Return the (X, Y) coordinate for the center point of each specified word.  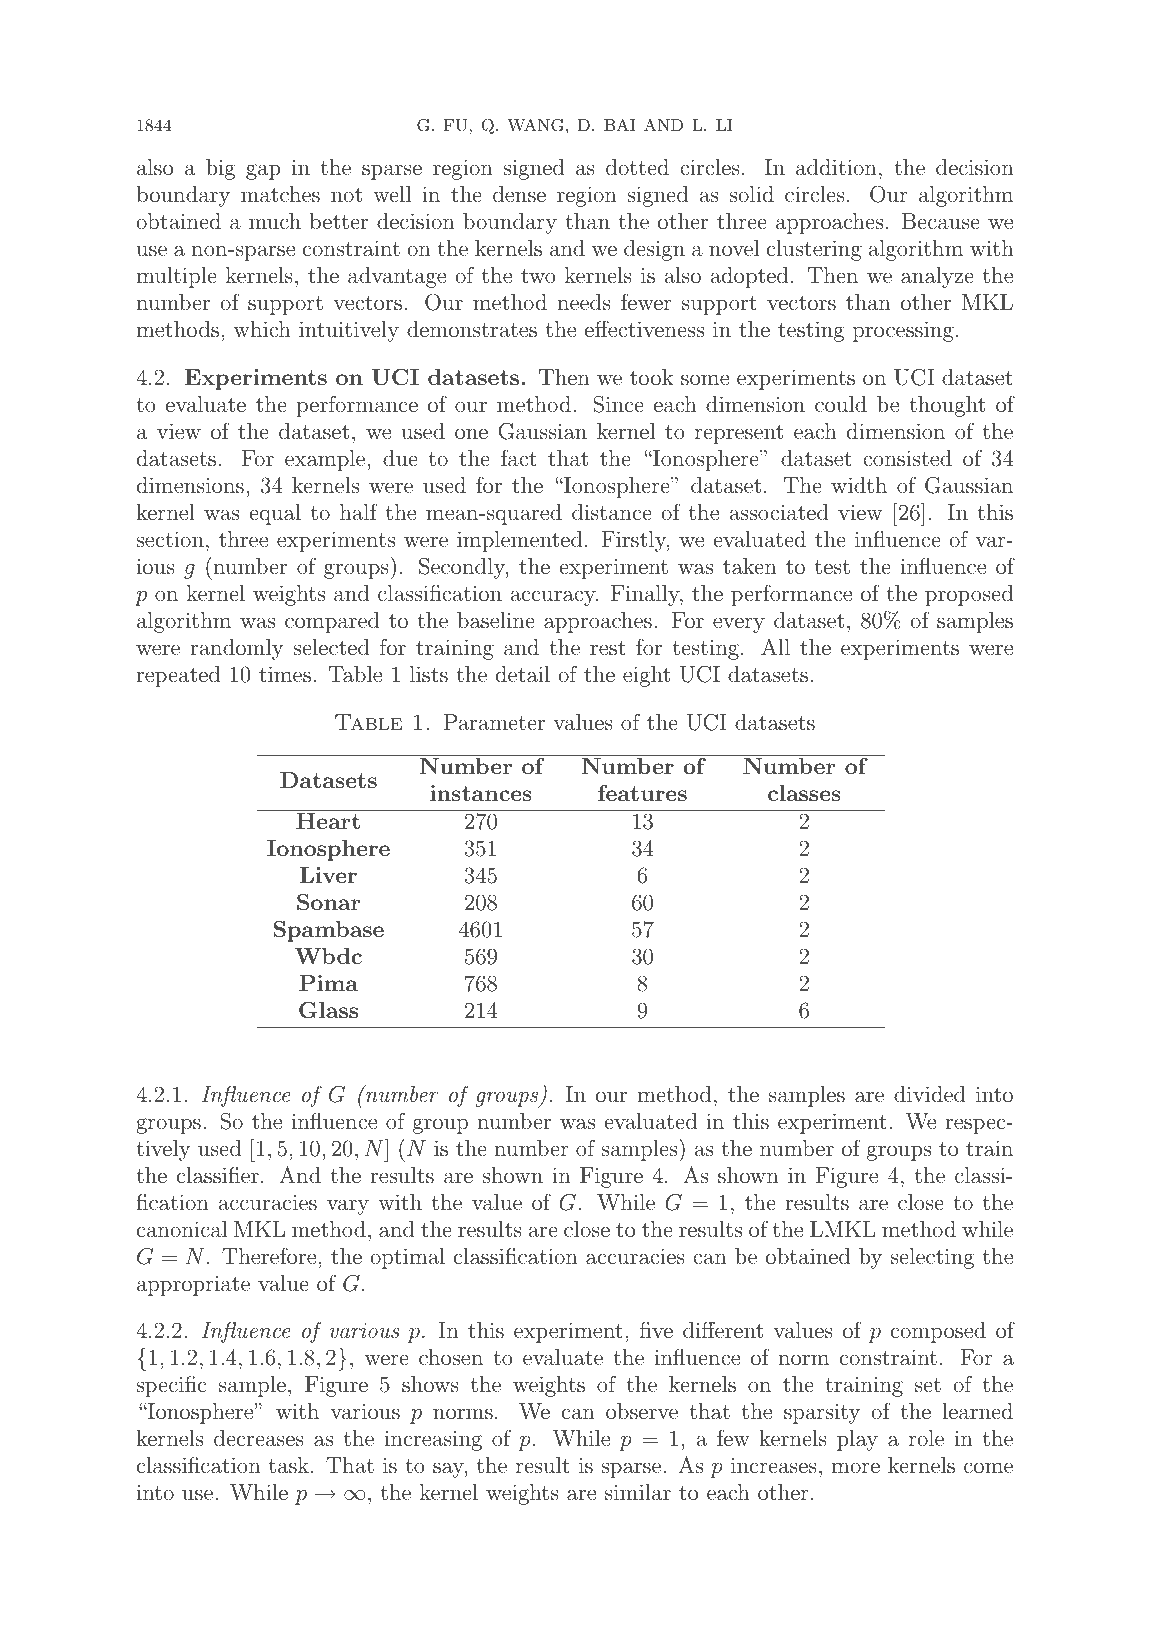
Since (618, 404)
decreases (259, 1438)
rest (608, 648)
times (285, 674)
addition (836, 167)
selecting (932, 1258)
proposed (969, 595)
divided (930, 1094)
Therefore (269, 1255)
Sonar (329, 902)
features (642, 793)
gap (263, 172)
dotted (637, 167)
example (326, 460)
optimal (407, 1258)
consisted (907, 458)
